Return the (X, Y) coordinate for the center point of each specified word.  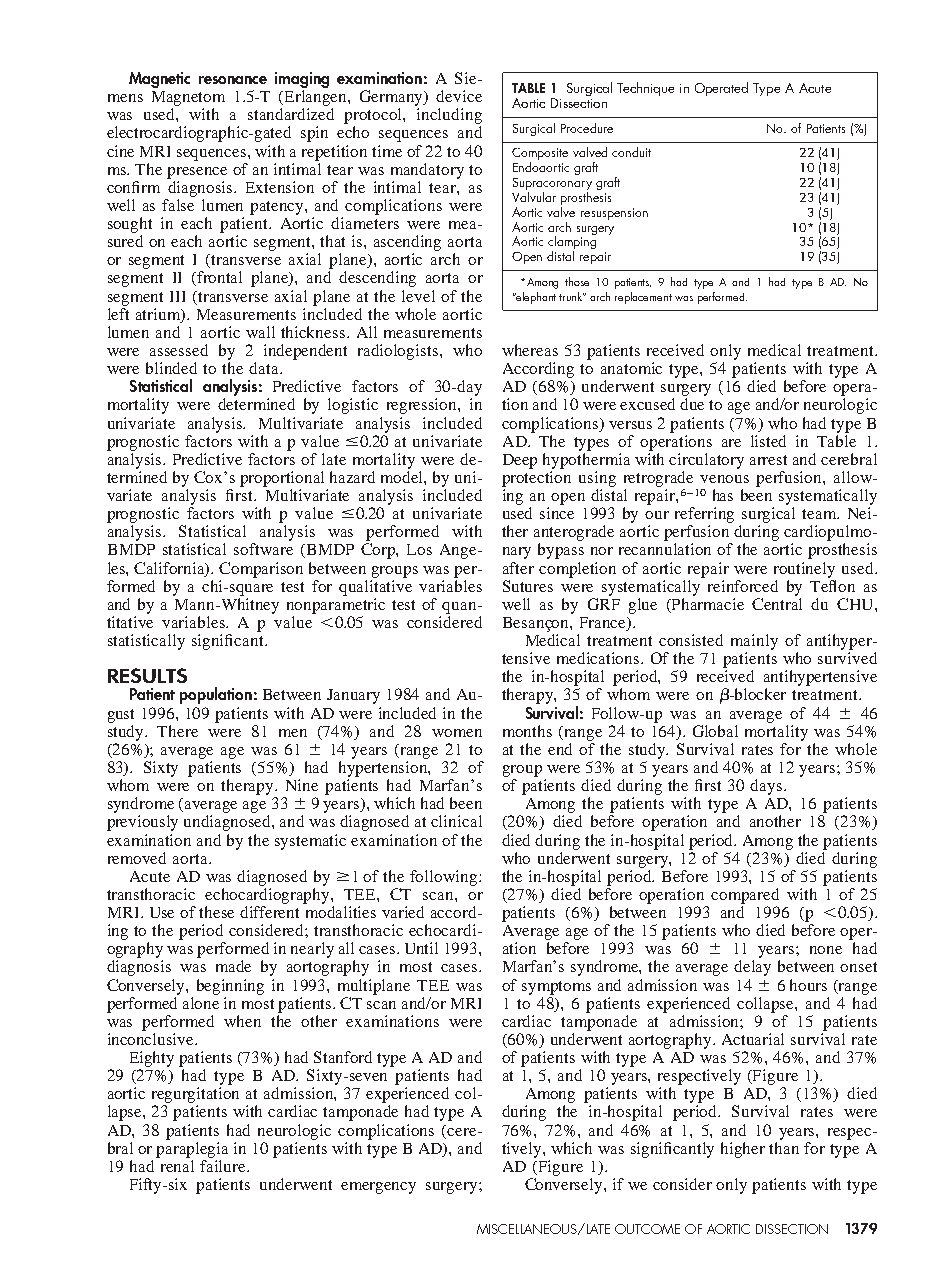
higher (743, 1150)
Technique (645, 89)
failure (224, 1166)
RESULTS (147, 675)
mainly (754, 642)
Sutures (528, 586)
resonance (233, 80)
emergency (378, 1188)
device (459, 96)
